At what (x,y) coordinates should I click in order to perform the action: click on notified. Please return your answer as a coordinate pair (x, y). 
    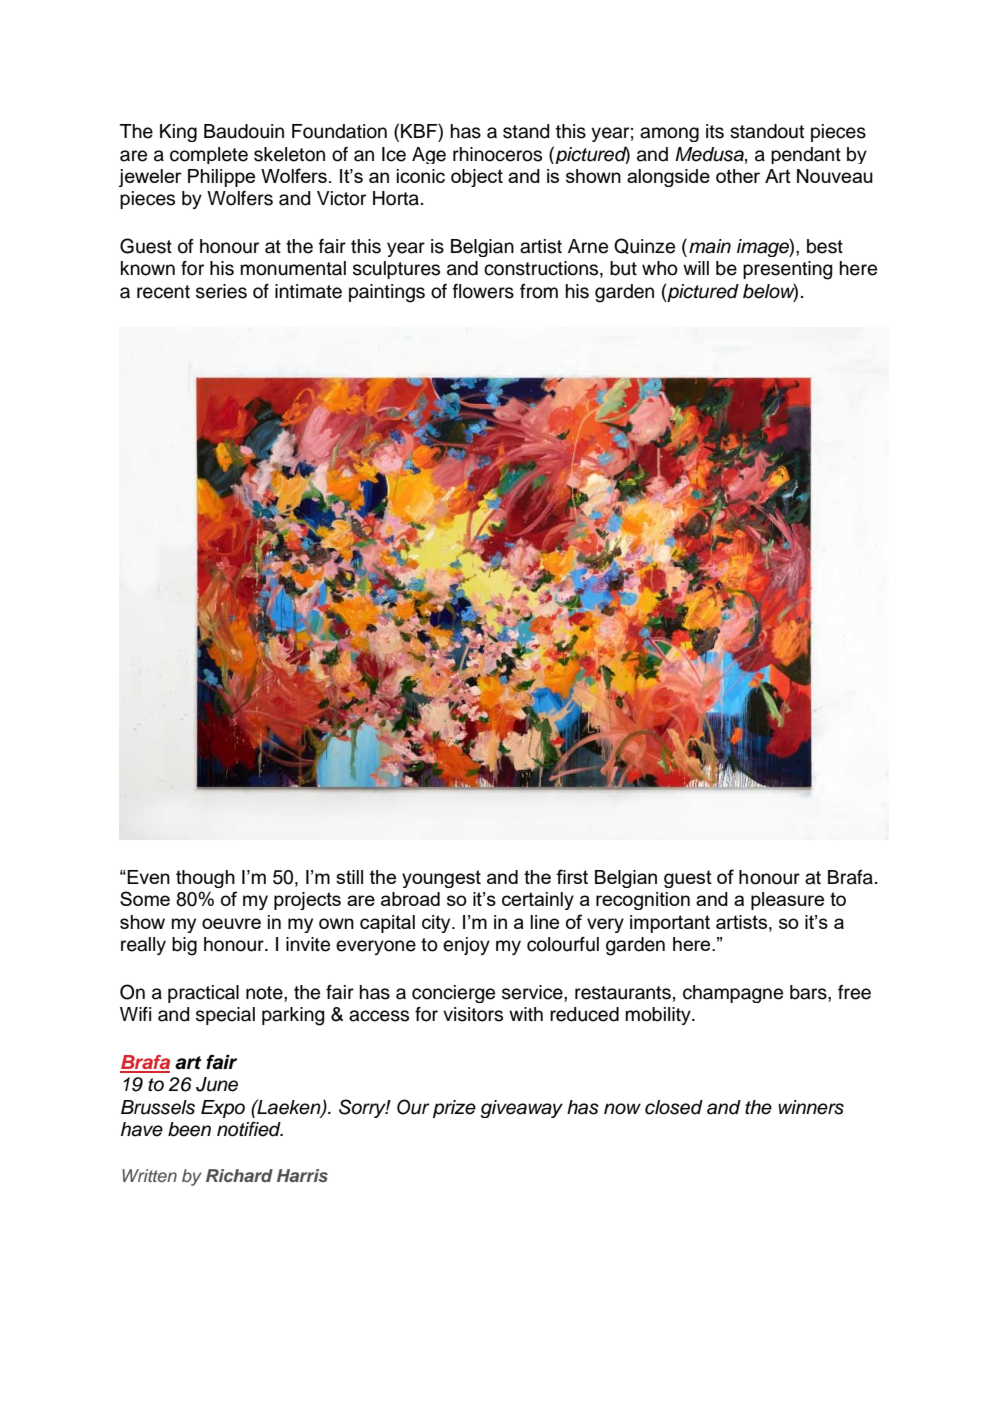
    Looking at the image, I should click on (250, 1129).
